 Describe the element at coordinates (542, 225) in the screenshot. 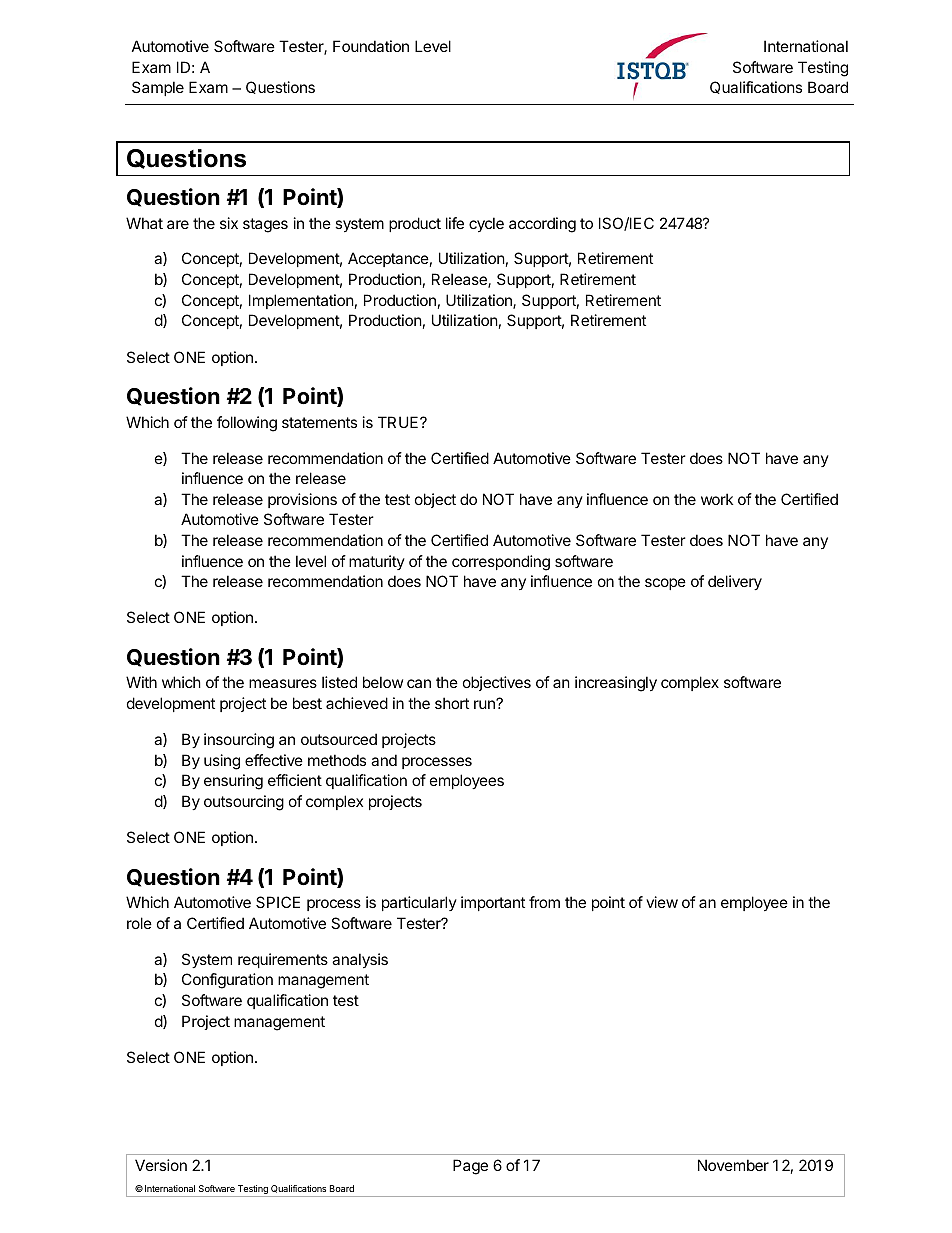

I see `according` at that location.
